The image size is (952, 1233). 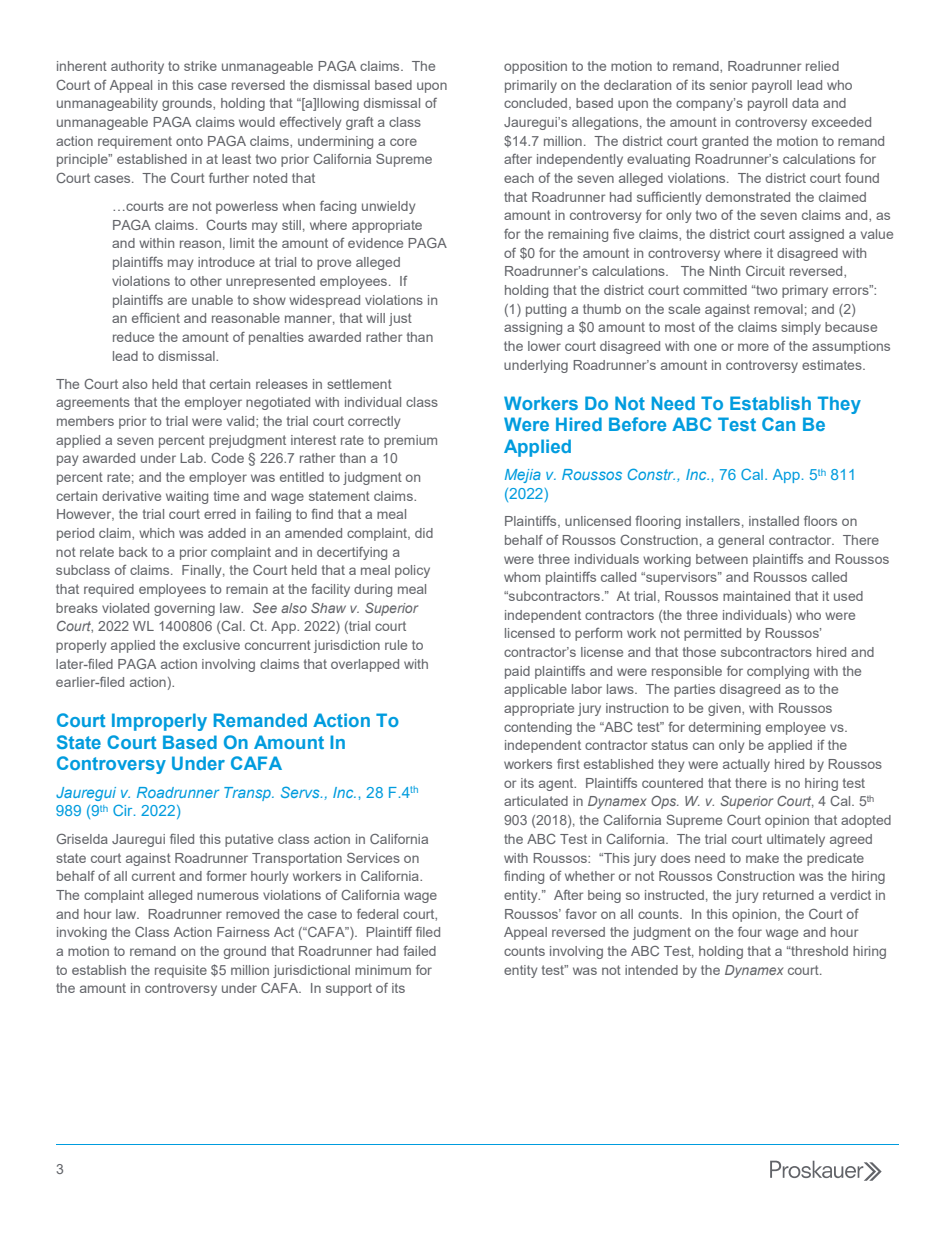 I want to click on primarily, so click(x=531, y=86).
